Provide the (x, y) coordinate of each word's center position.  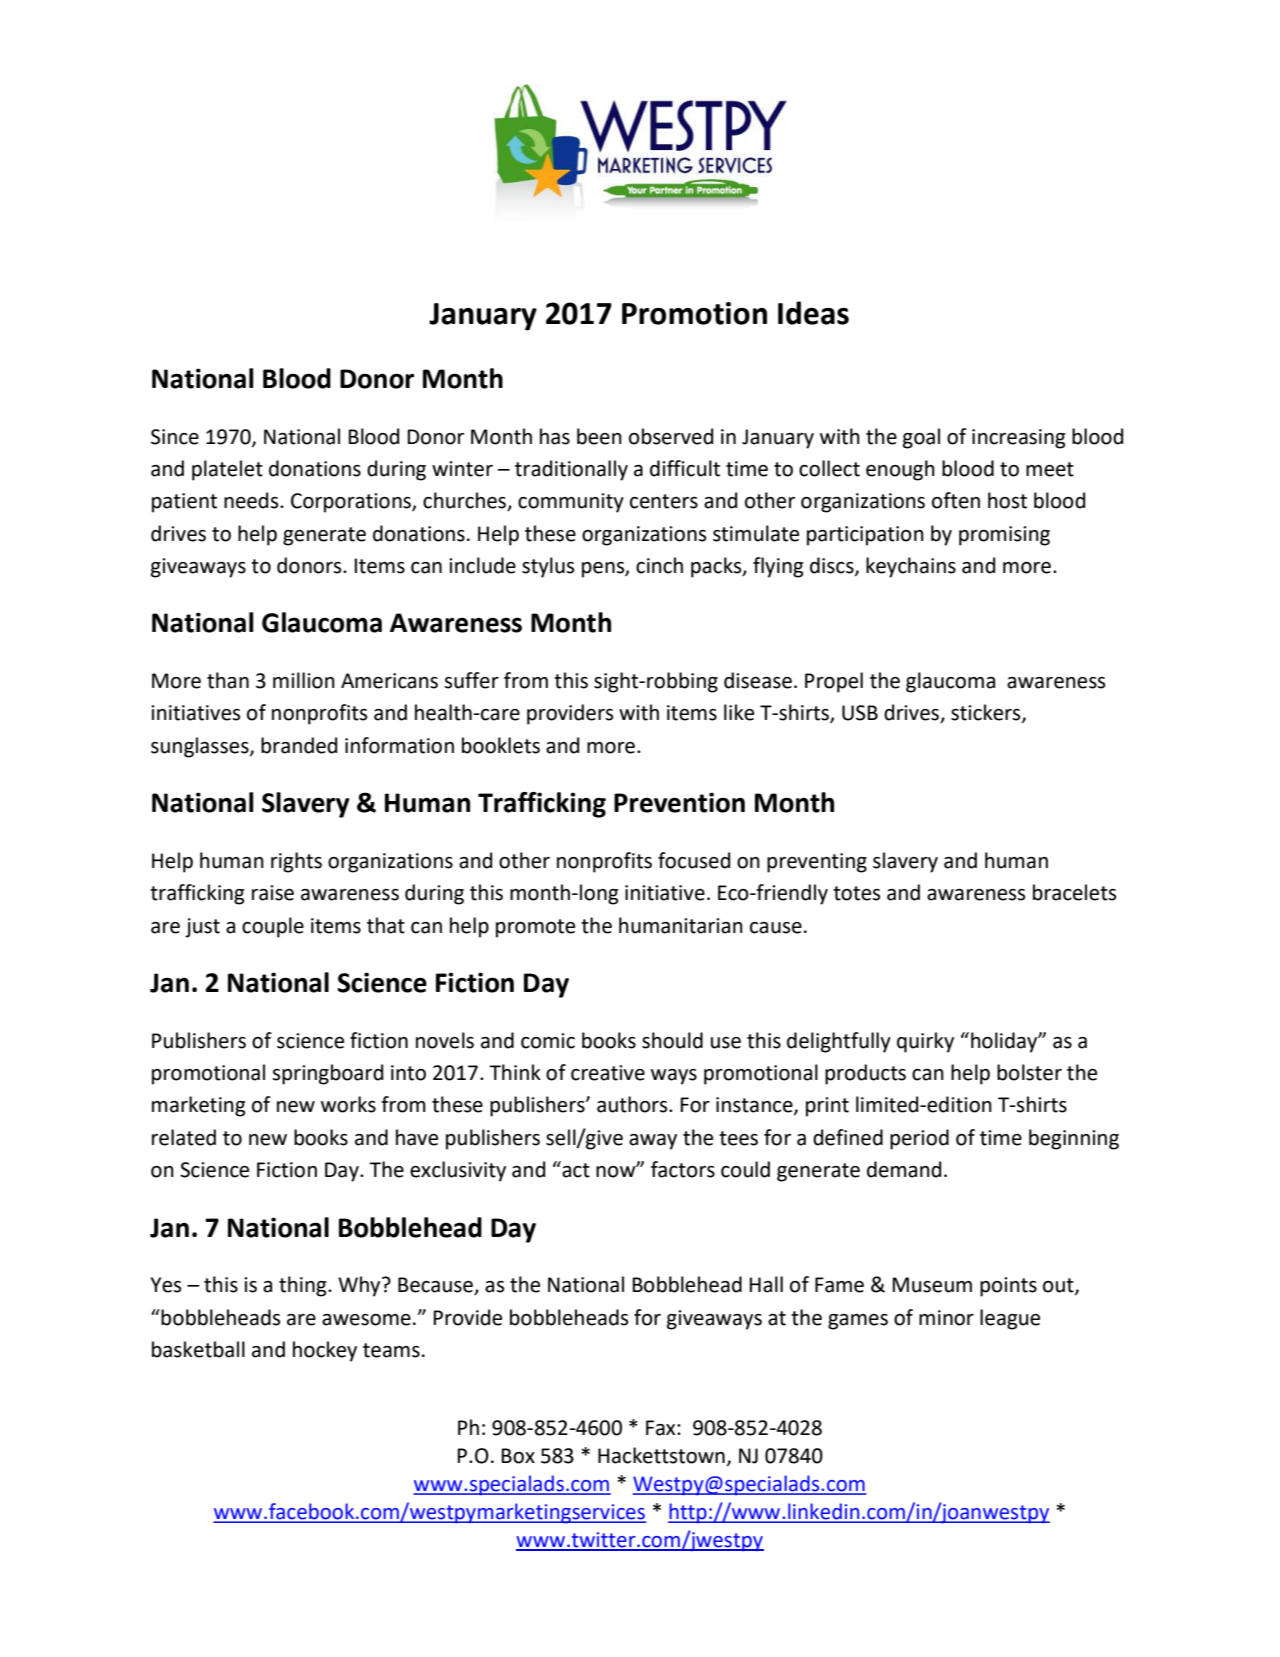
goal (921, 438)
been (599, 436)
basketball (198, 1349)
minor (946, 1318)
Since (175, 437)
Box (518, 1456)
